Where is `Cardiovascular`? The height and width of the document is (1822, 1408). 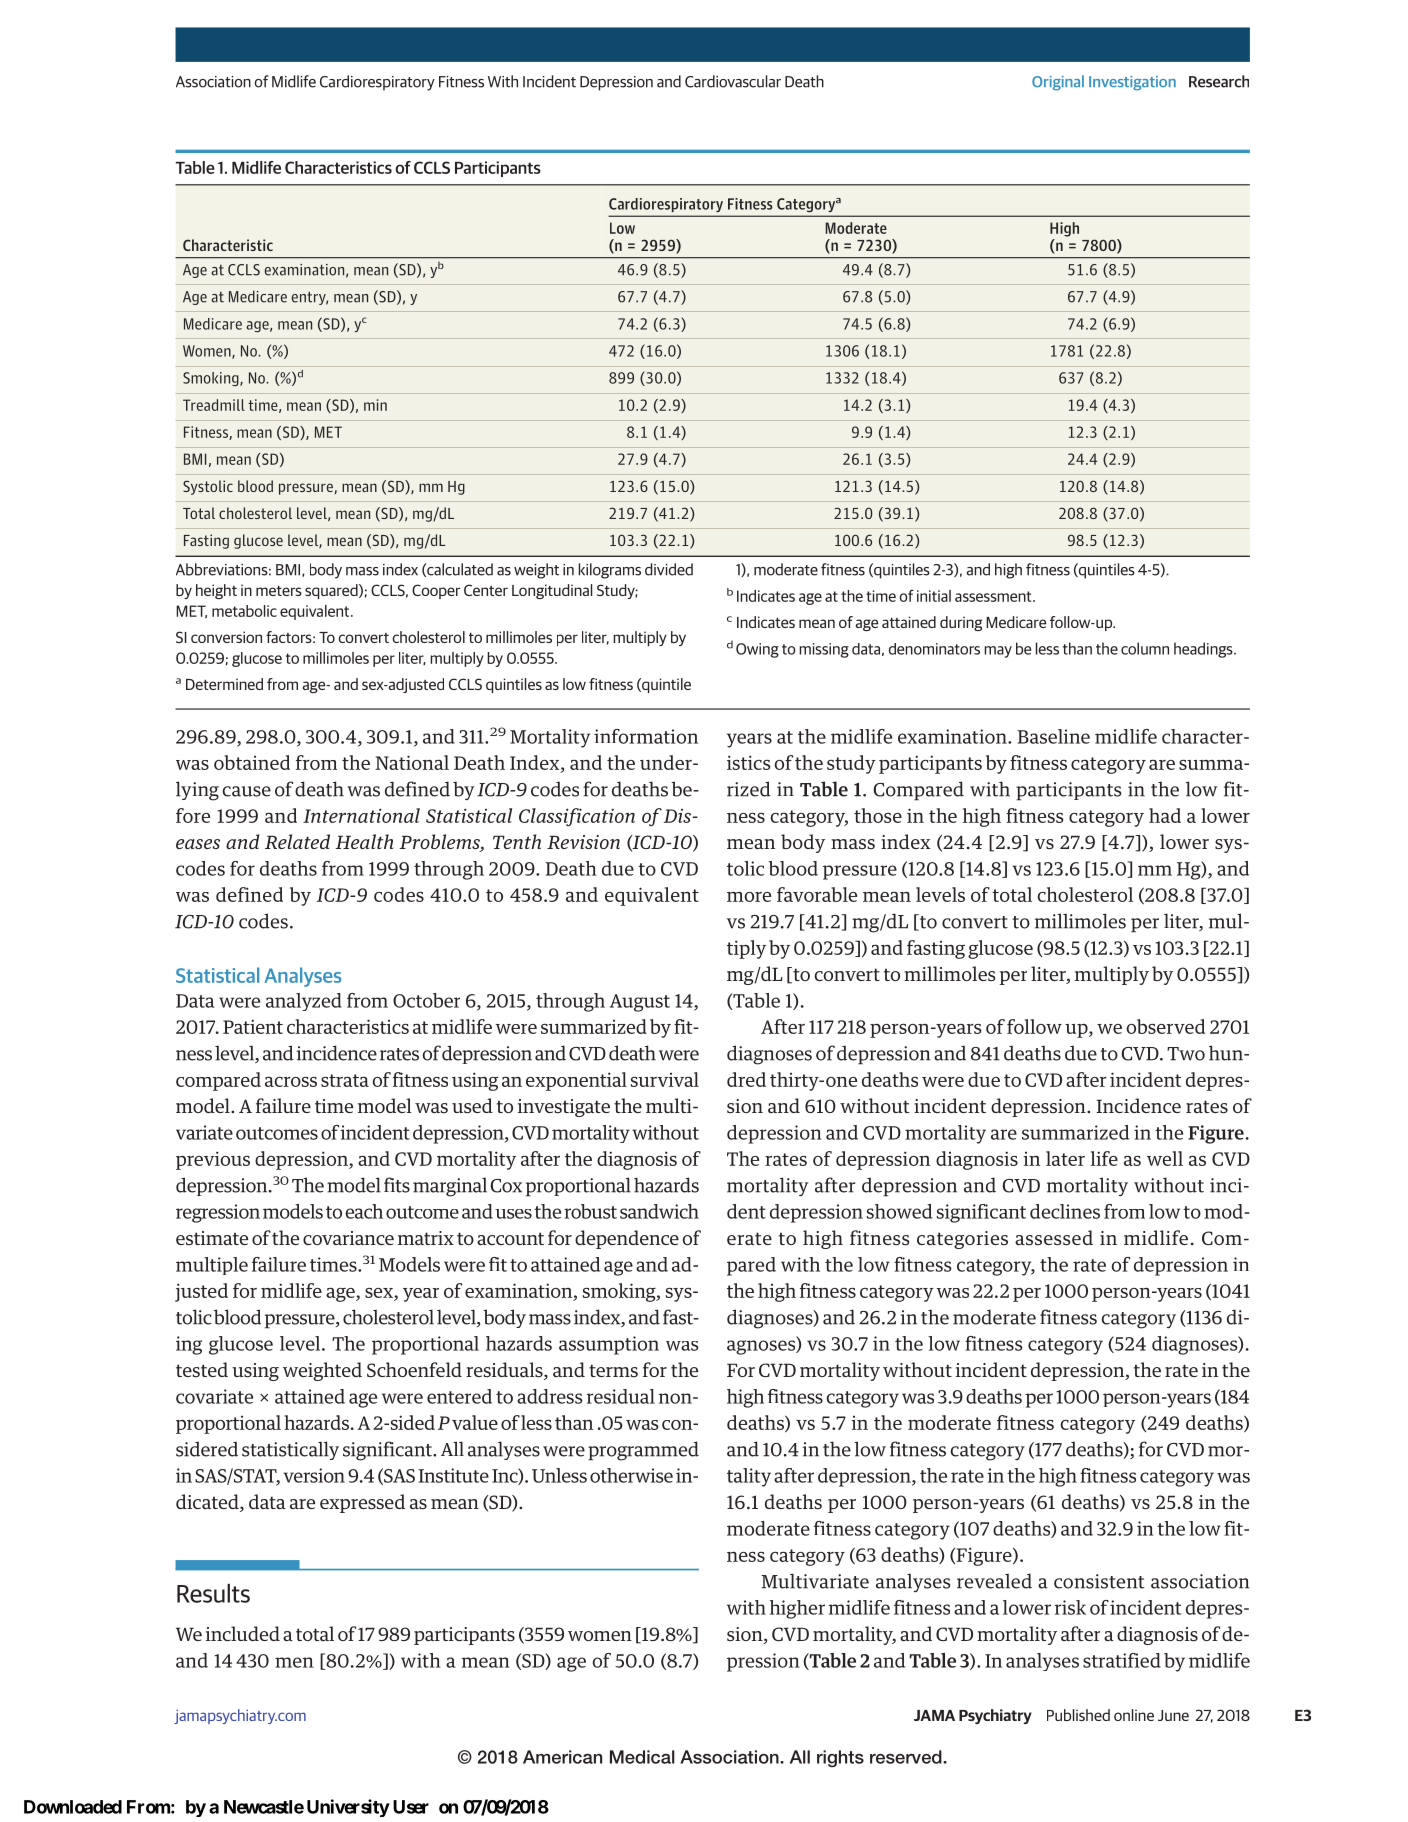
Cardiovascular is located at coordinates (733, 81).
